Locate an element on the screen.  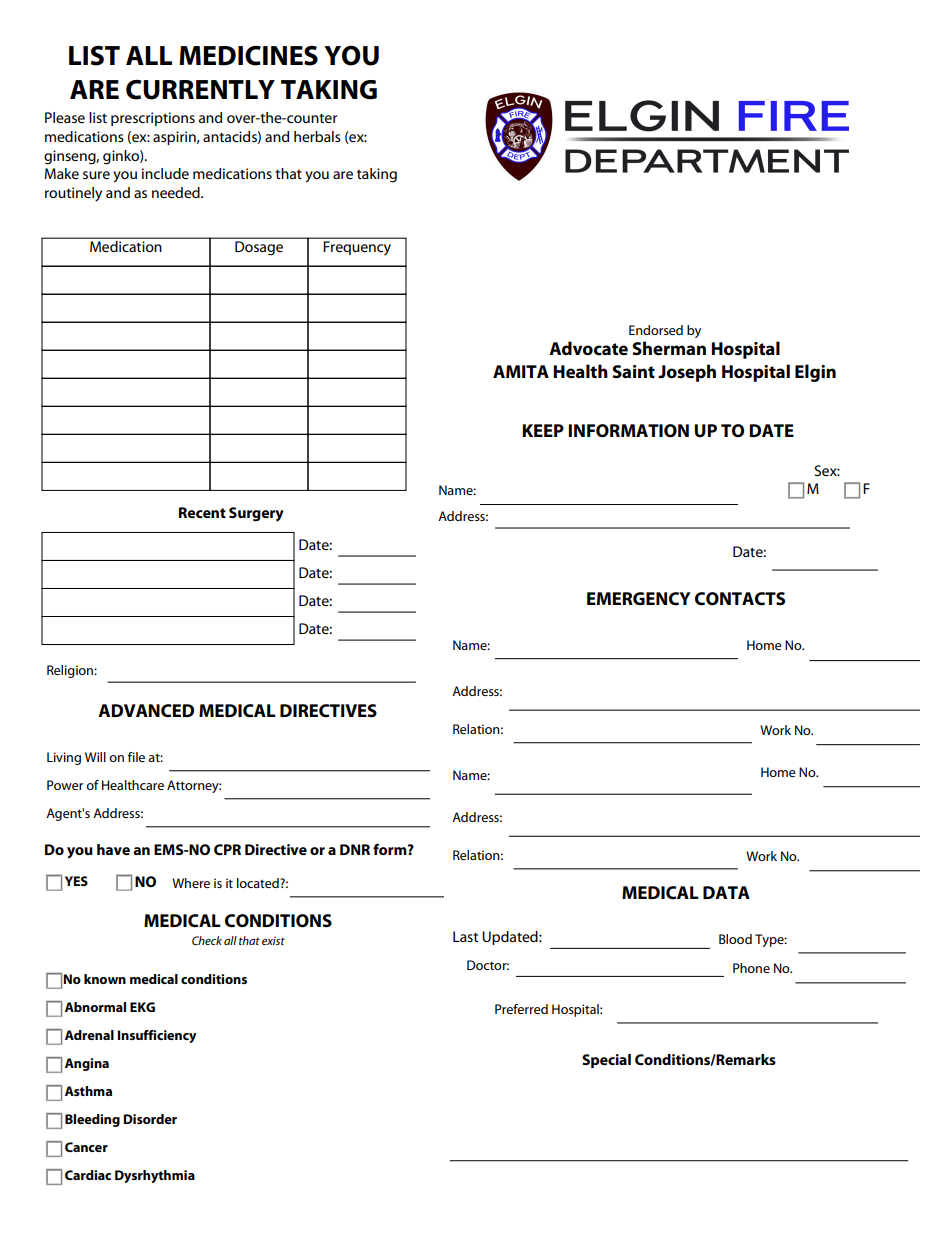
Recent is located at coordinates (202, 512).
